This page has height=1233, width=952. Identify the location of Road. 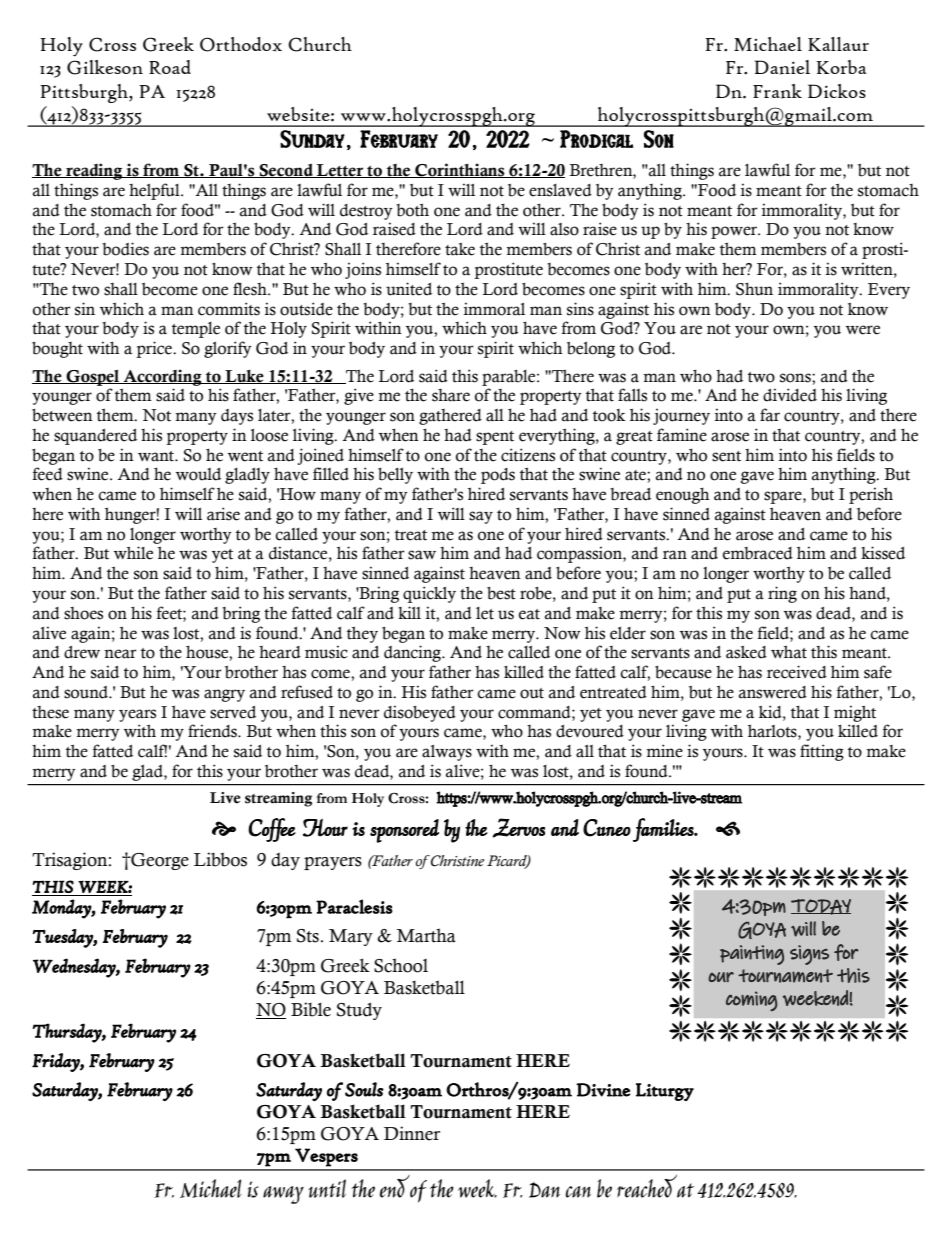
(170, 67).
